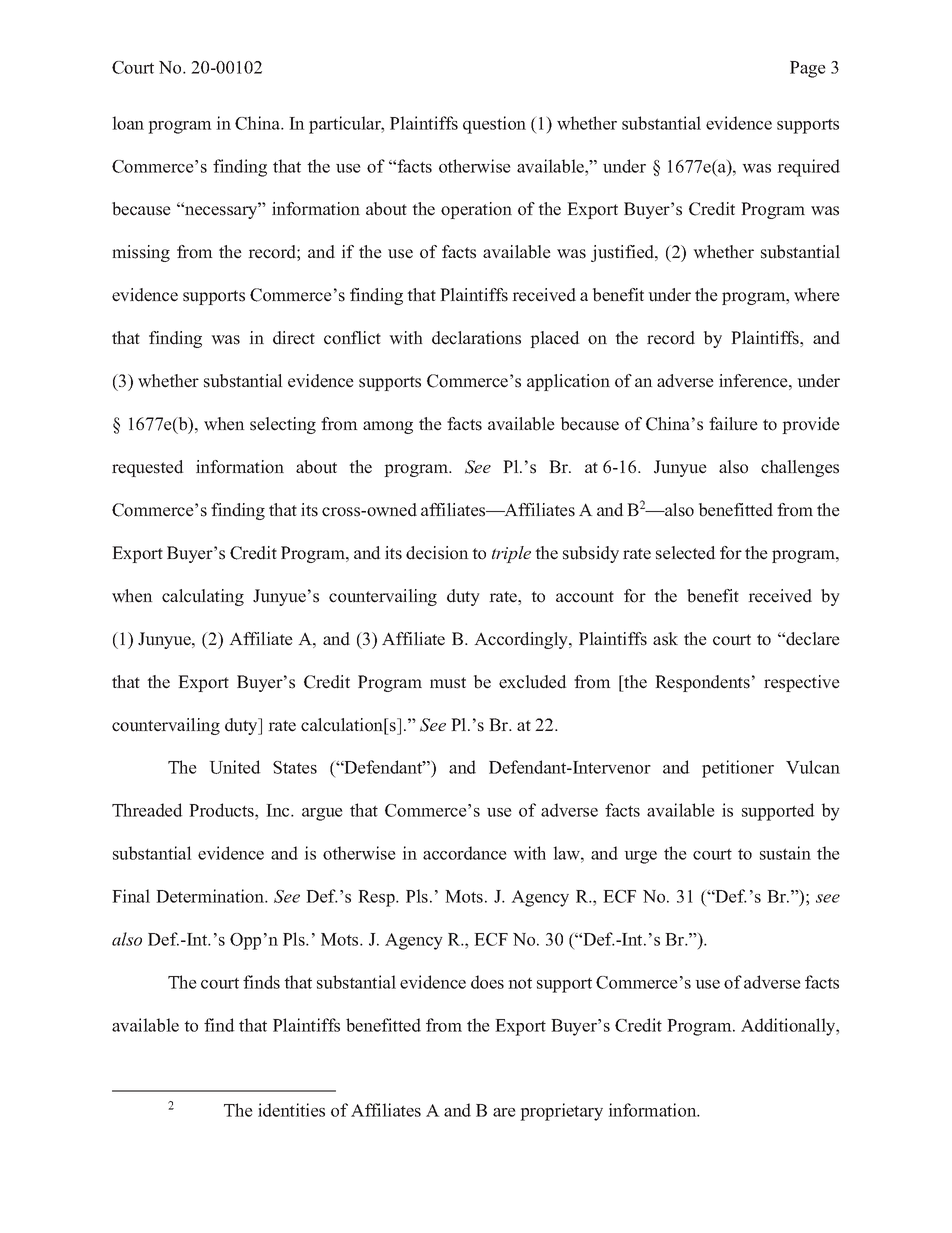 The height and width of the document is (1233, 952). What do you see at coordinates (128, 123) in the document?
I see `loan` at bounding box center [128, 123].
